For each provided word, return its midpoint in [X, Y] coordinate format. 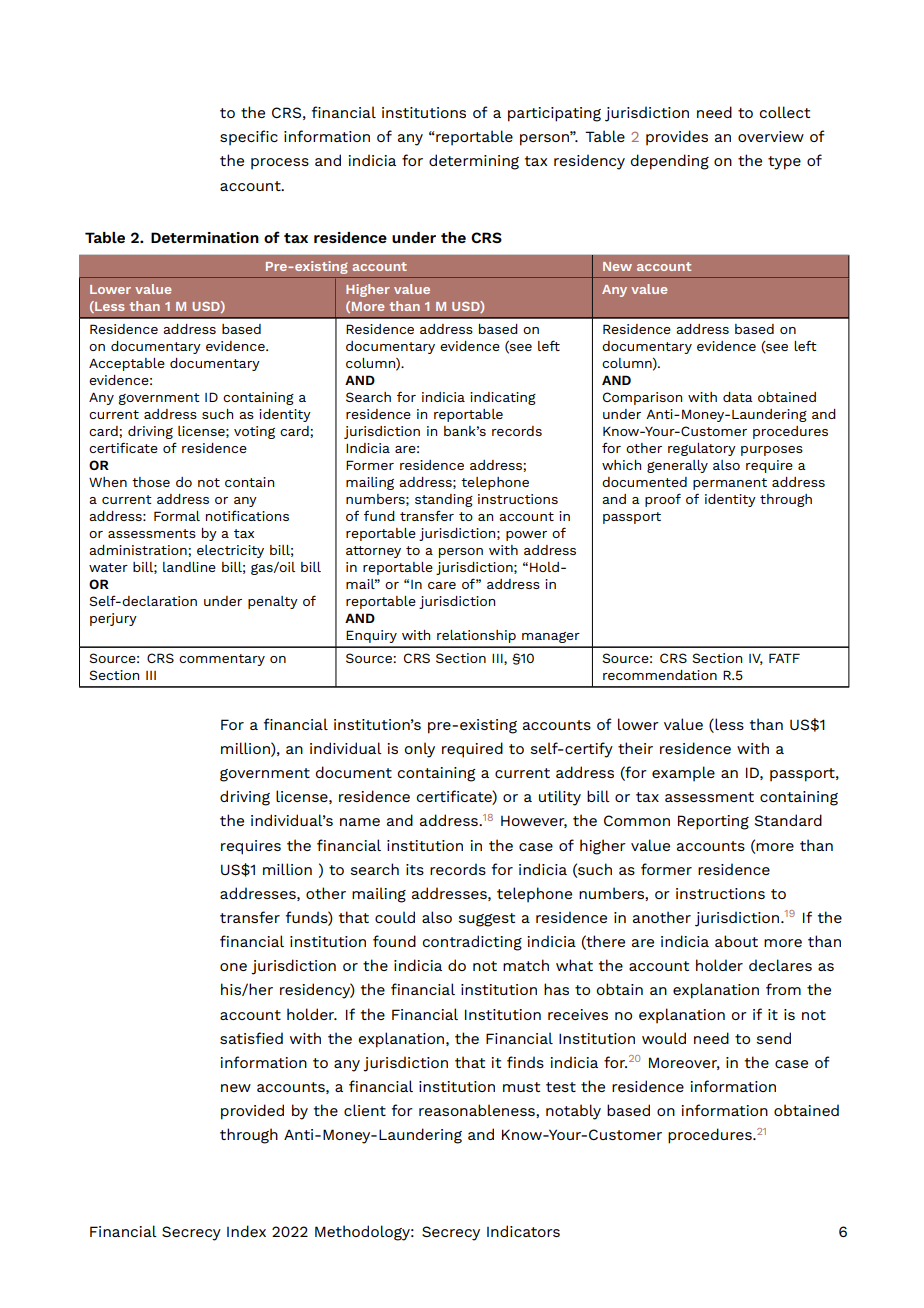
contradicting [472, 943]
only [420, 750]
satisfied [251, 1038]
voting [254, 432]
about [736, 941]
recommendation [660, 675]
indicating [503, 398]
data [738, 397]
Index [246, 1231]
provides [677, 138]
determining [474, 162]
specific [249, 138]
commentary [222, 660]
